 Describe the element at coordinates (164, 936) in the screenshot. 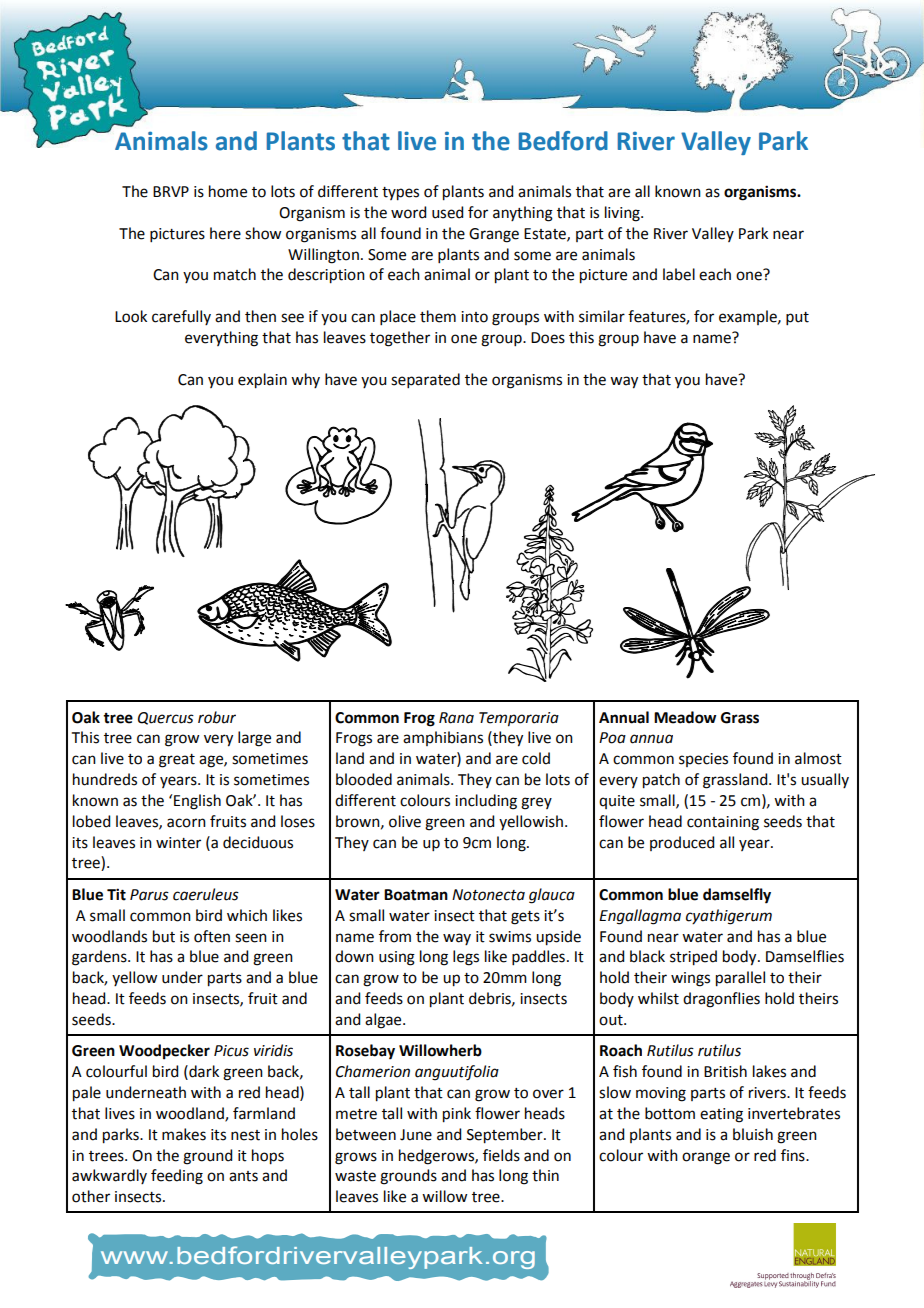

I see `but` at that location.
